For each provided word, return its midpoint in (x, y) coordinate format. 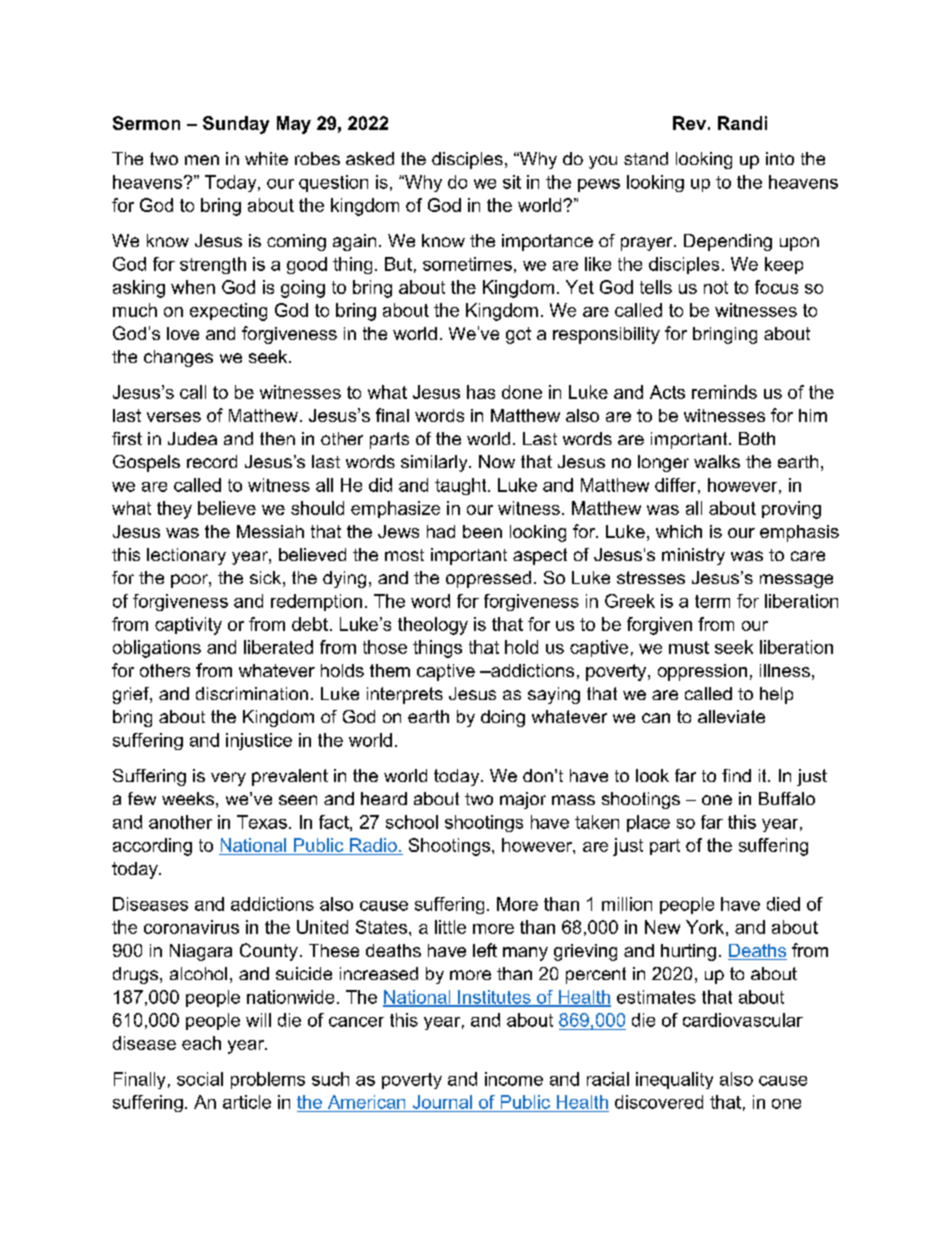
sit (512, 182)
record (212, 461)
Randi (742, 123)
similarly (435, 463)
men (202, 160)
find (736, 775)
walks (717, 461)
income (514, 1079)
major (523, 800)
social (200, 1079)
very (228, 779)
